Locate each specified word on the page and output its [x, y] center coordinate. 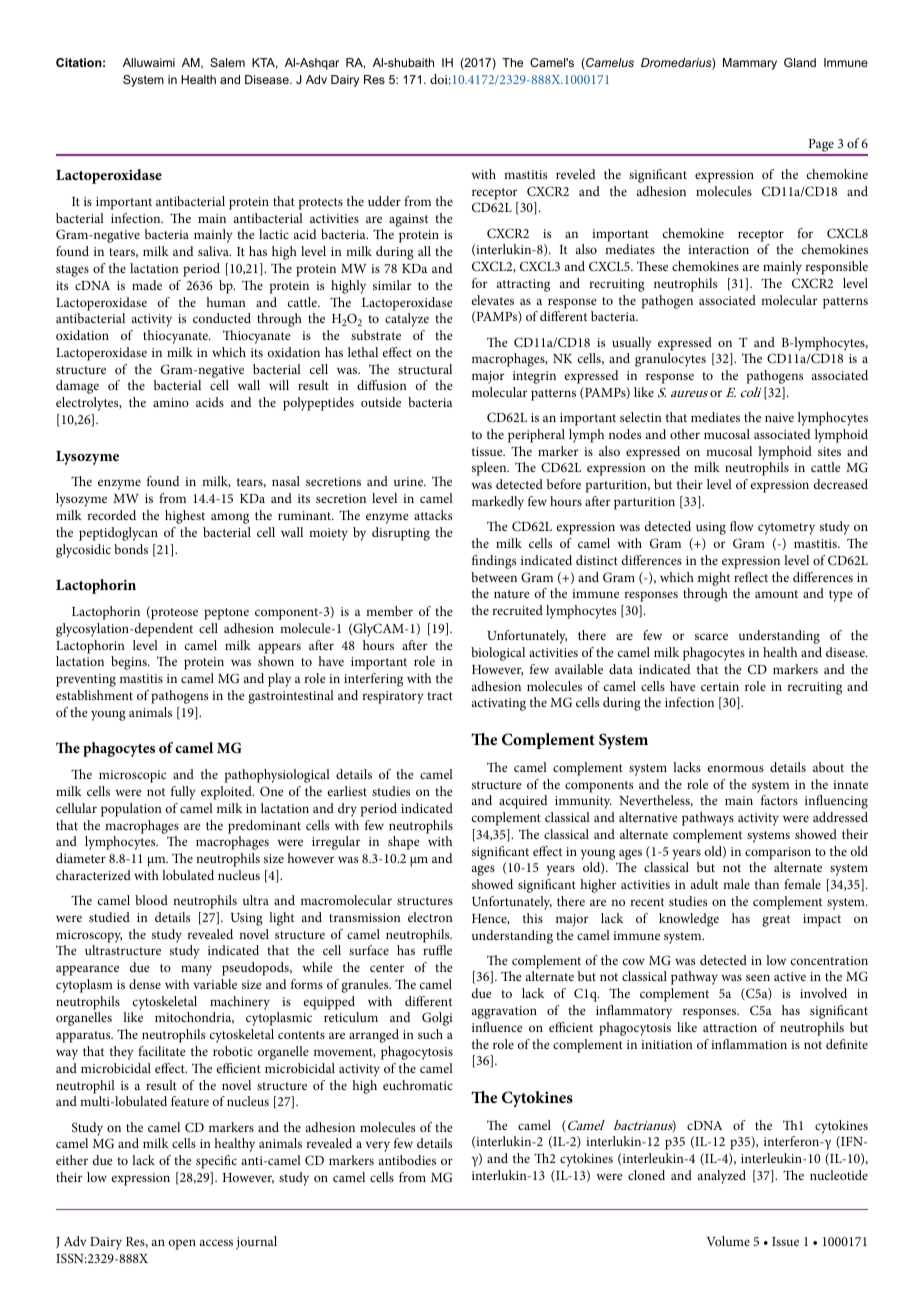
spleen [490, 469]
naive [779, 417]
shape [404, 843]
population [131, 810]
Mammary [750, 64]
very [378, 1146]
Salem [227, 62]
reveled [576, 174]
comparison [778, 853]
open [182, 1244]
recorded [111, 515]
